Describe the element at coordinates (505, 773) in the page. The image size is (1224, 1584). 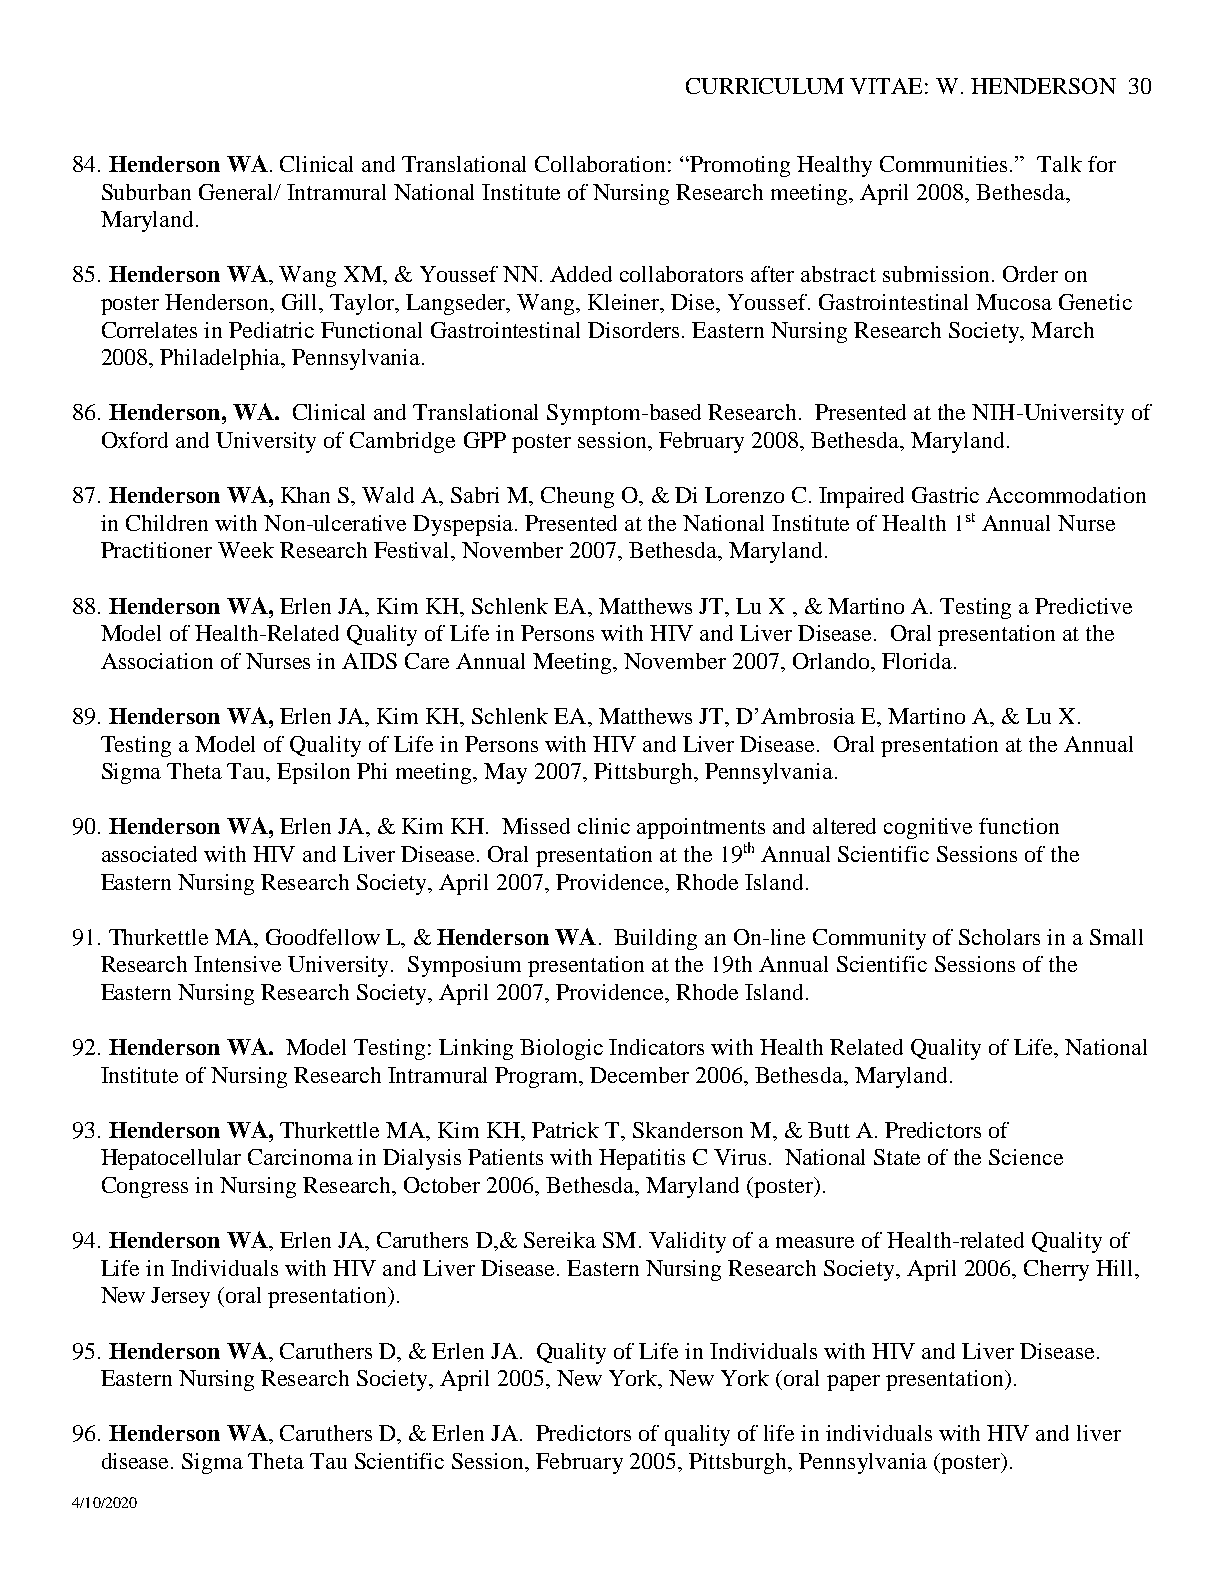
I see `May` at that location.
